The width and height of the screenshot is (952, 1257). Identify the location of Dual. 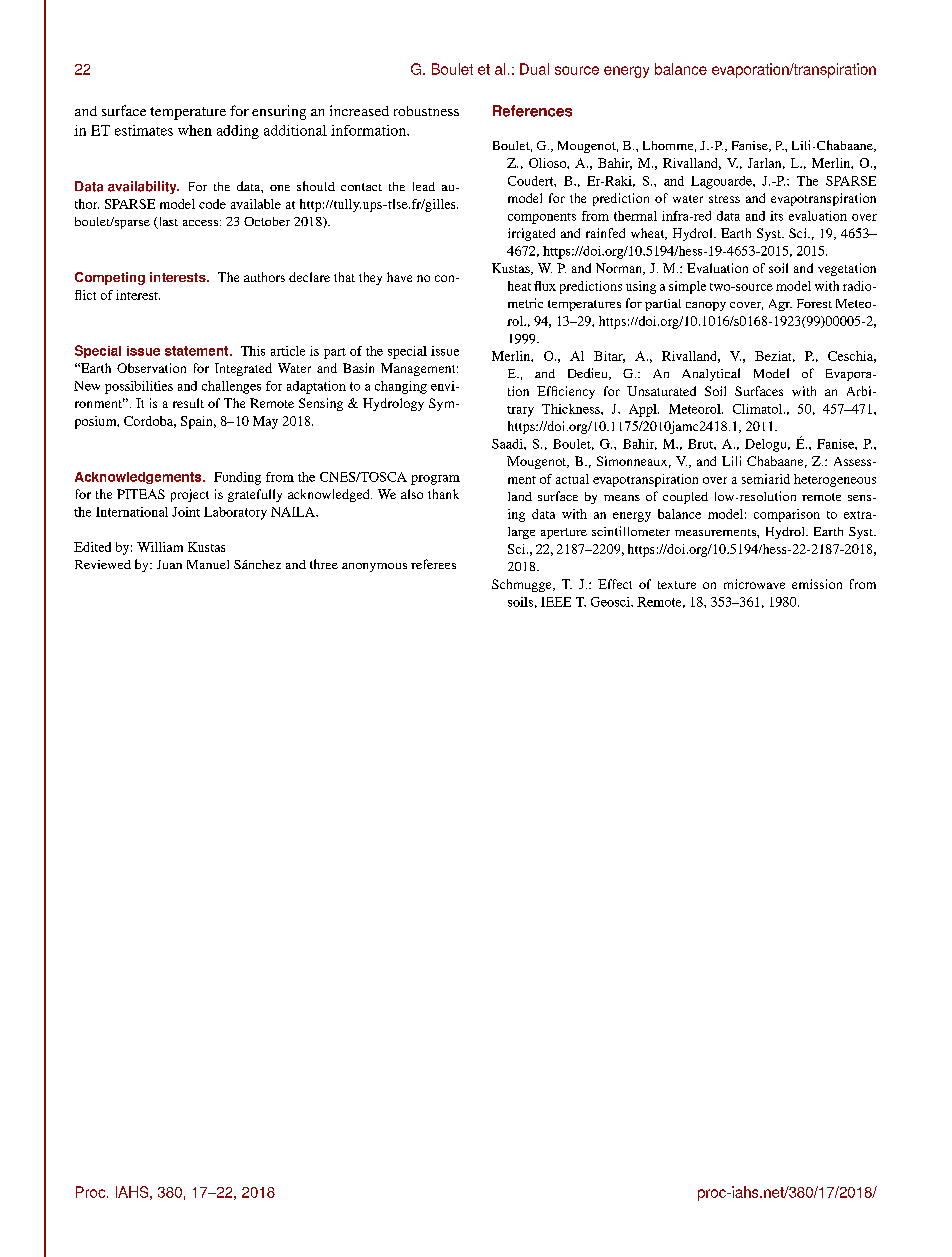
(534, 69).
